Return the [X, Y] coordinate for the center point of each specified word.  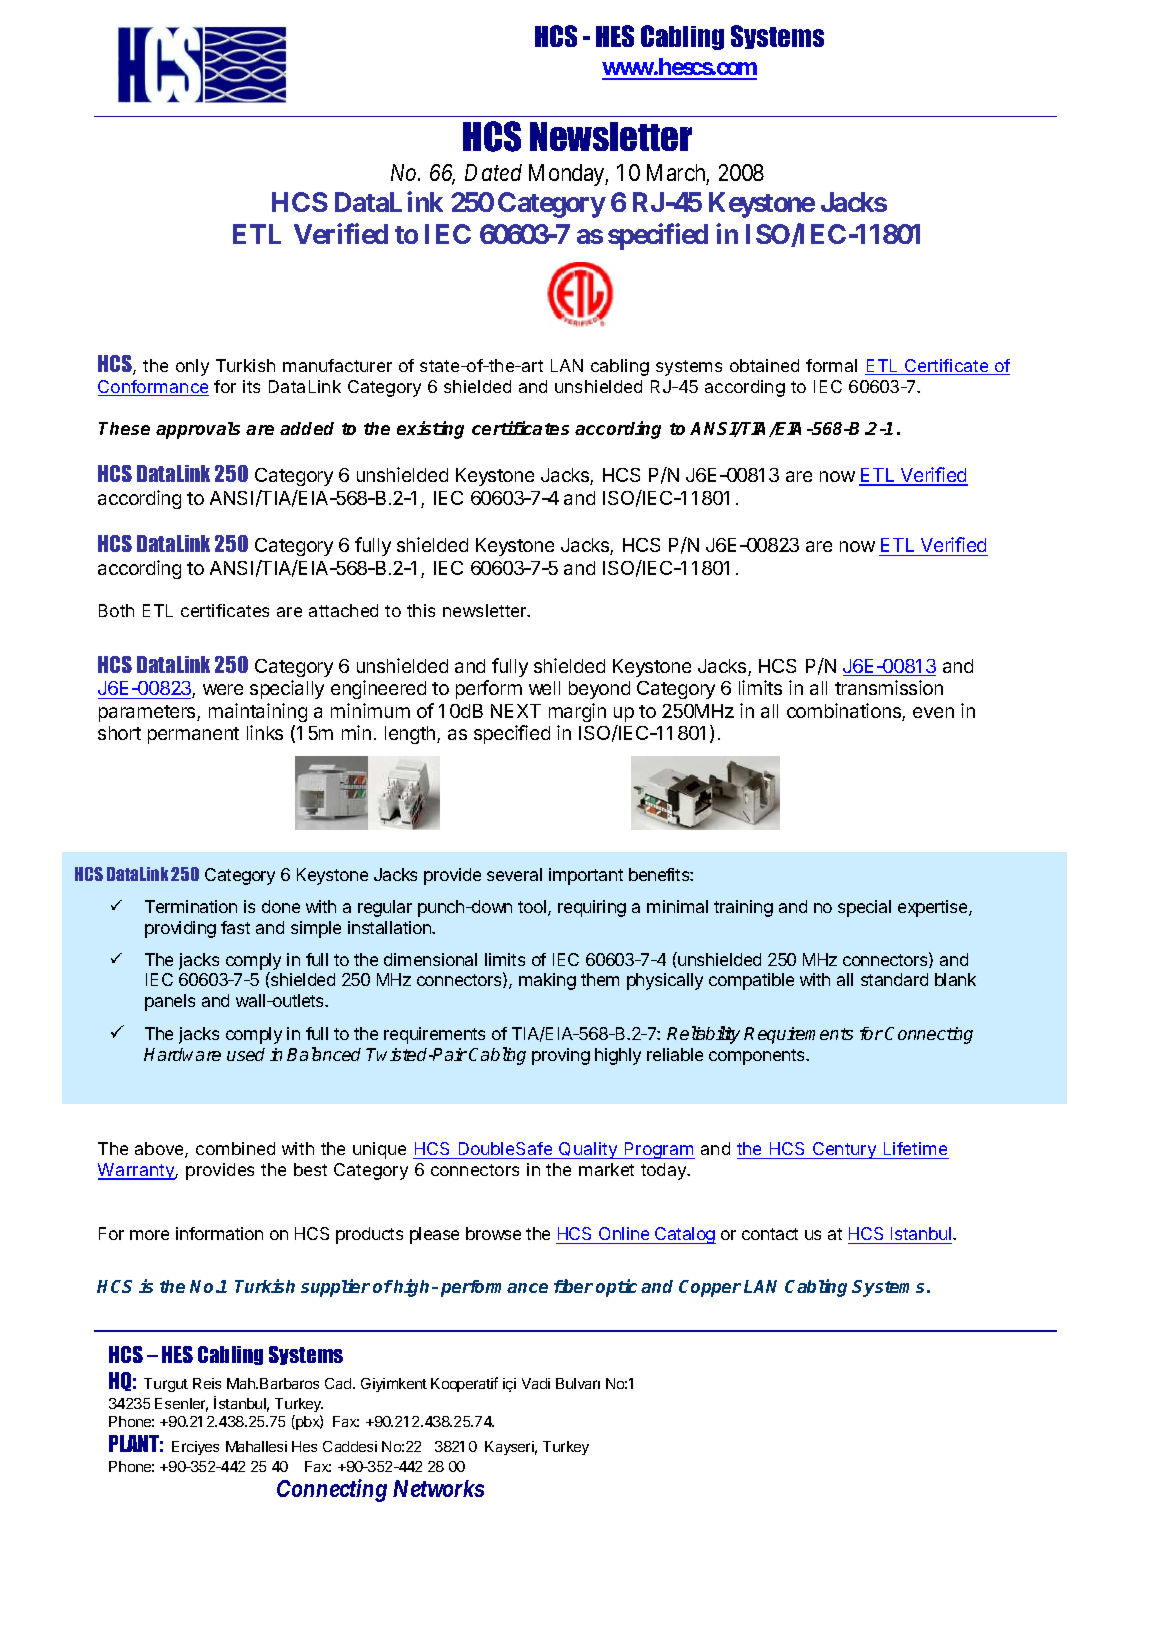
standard [894, 979]
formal [831, 365]
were [223, 689]
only [192, 367]
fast [235, 927]
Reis [207, 1383]
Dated [493, 172]
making [547, 981]
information [219, 1233]
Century [844, 1150]
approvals [198, 430]
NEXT [516, 711]
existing [430, 430]
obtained [764, 365]
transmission [889, 687]
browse [493, 1233]
